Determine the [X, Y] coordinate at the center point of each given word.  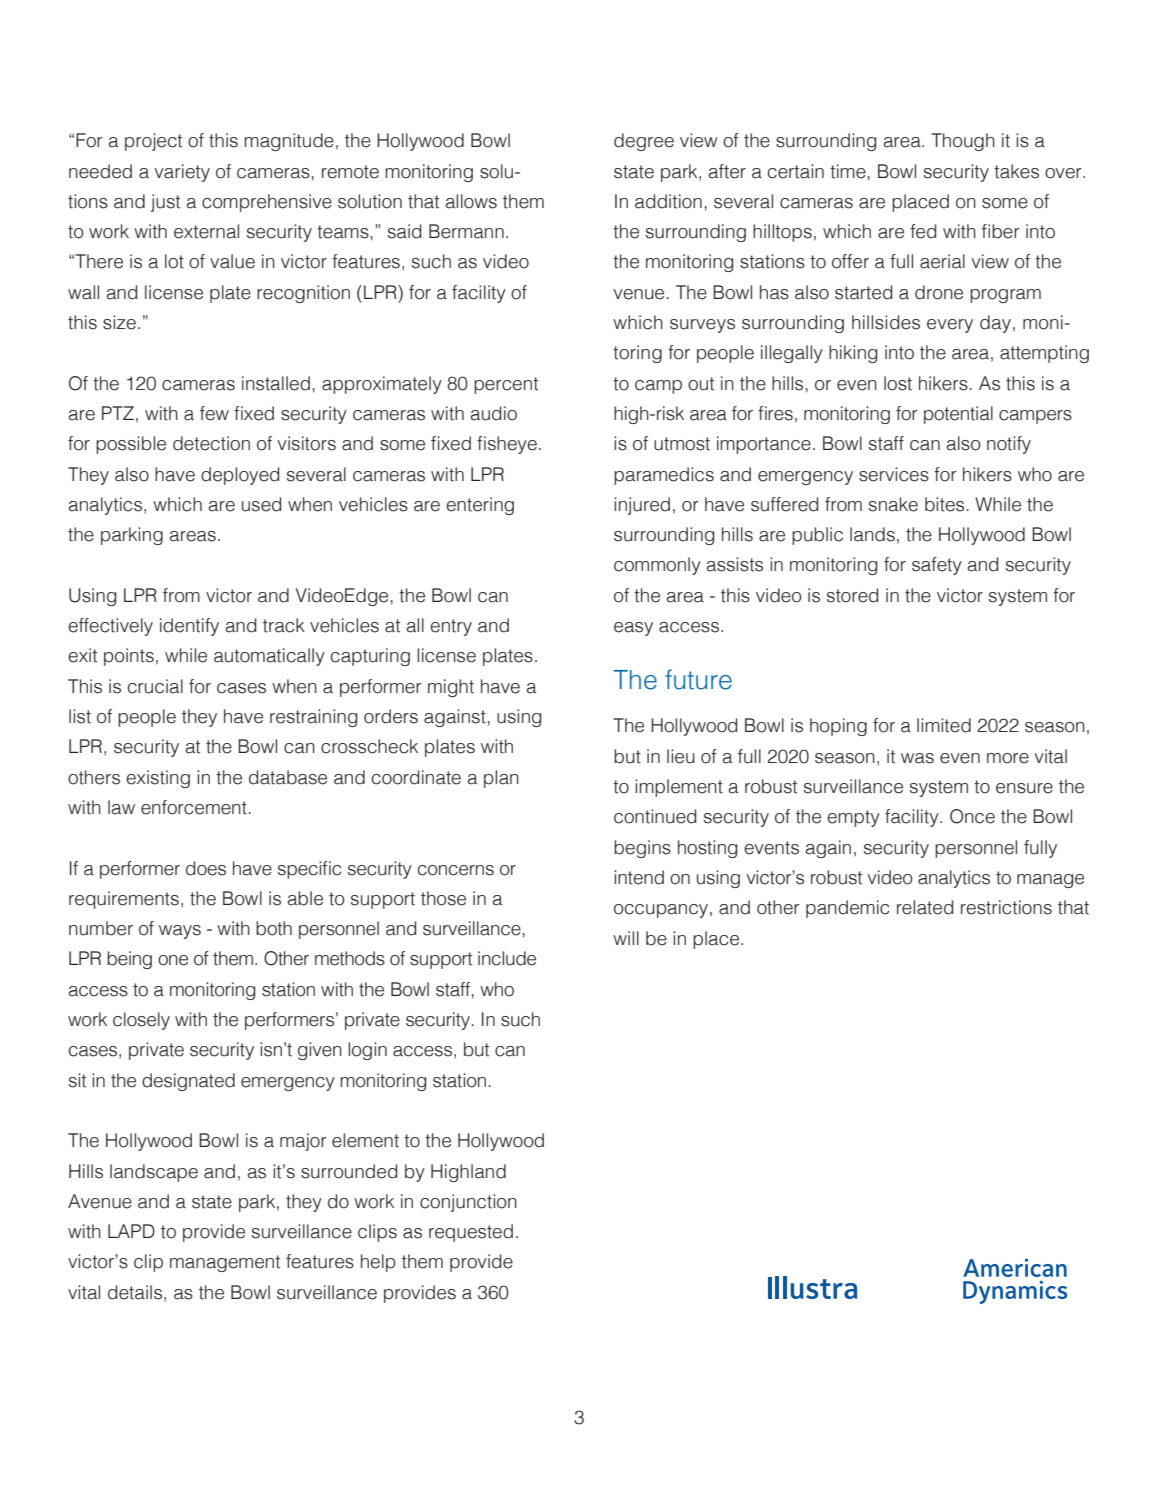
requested [471, 1233]
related [925, 907]
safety [937, 566]
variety [182, 173]
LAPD [131, 1231]
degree [644, 142]
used [261, 504]
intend [639, 877]
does [206, 868]
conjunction [468, 1203]
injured [642, 506]
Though [963, 142]
